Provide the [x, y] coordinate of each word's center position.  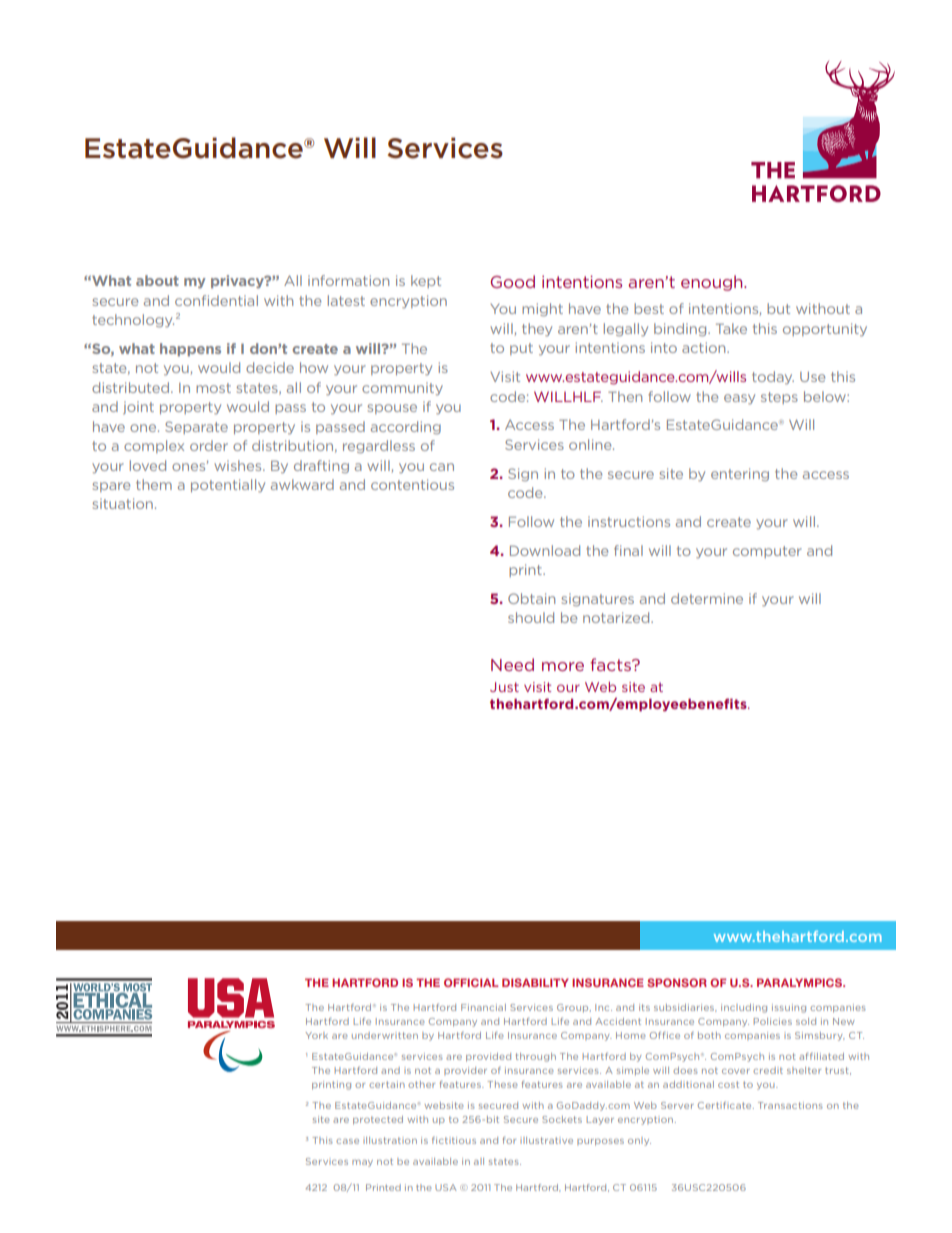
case [347, 1141]
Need [512, 664]
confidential [216, 300]
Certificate [726, 1105]
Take [731, 328]
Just [504, 687]
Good [513, 281]
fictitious [454, 1140]
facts [612, 664]
